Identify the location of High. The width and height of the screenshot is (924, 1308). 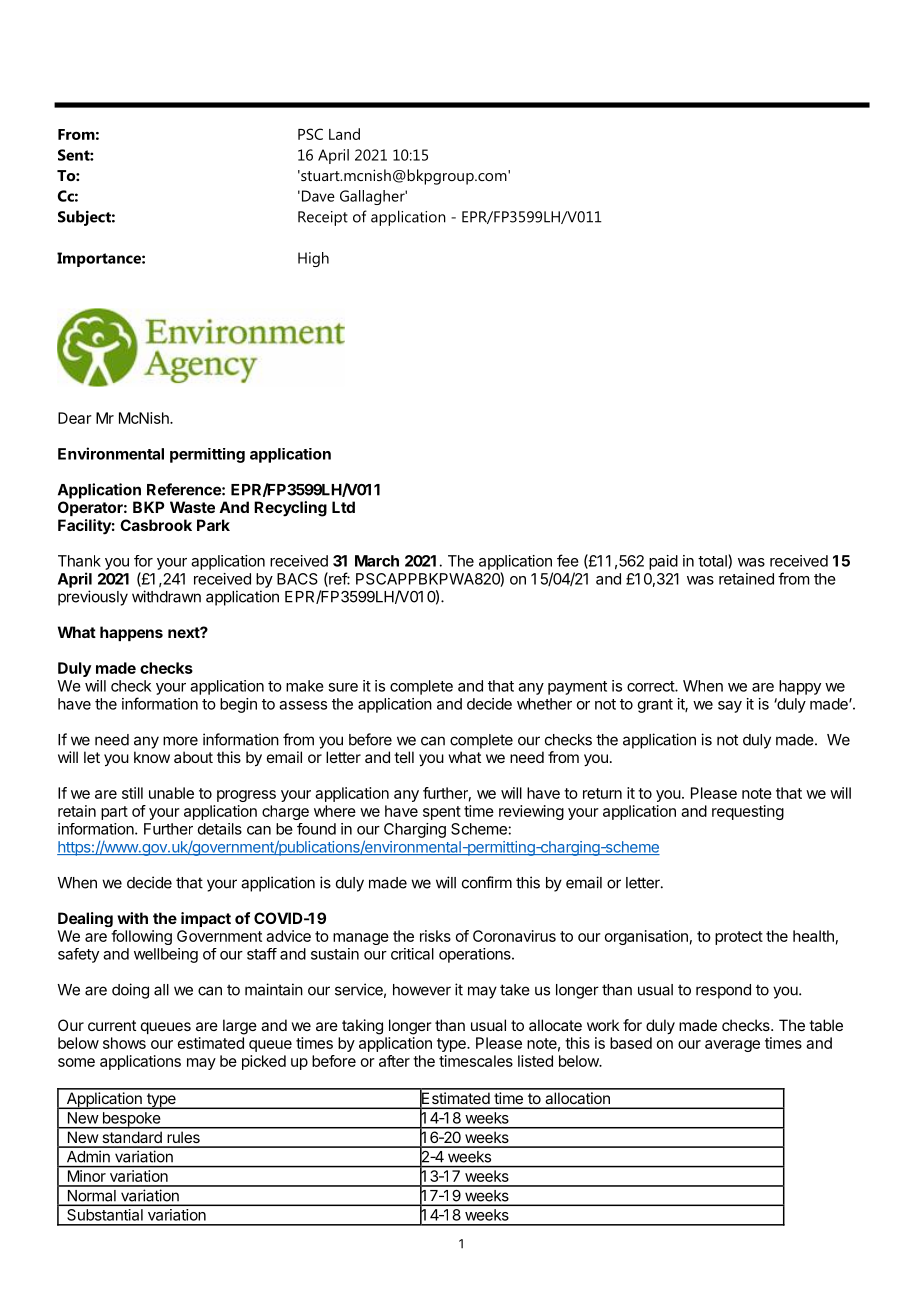
(313, 259).
